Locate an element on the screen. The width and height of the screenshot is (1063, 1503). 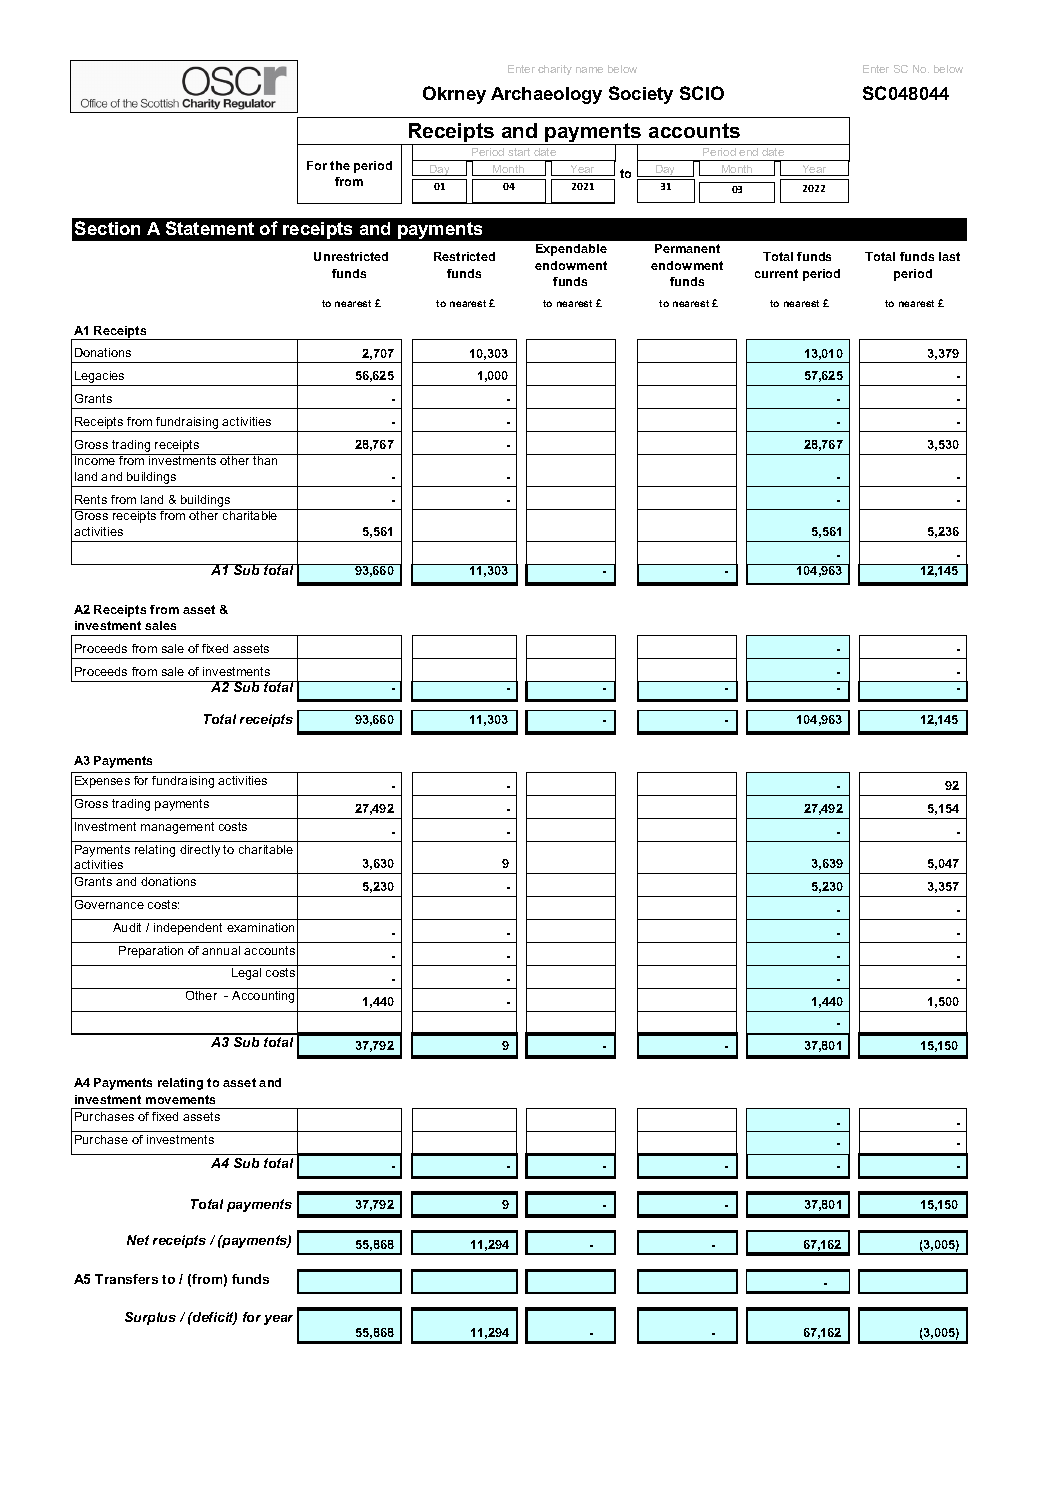
directly is located at coordinates (200, 851).
